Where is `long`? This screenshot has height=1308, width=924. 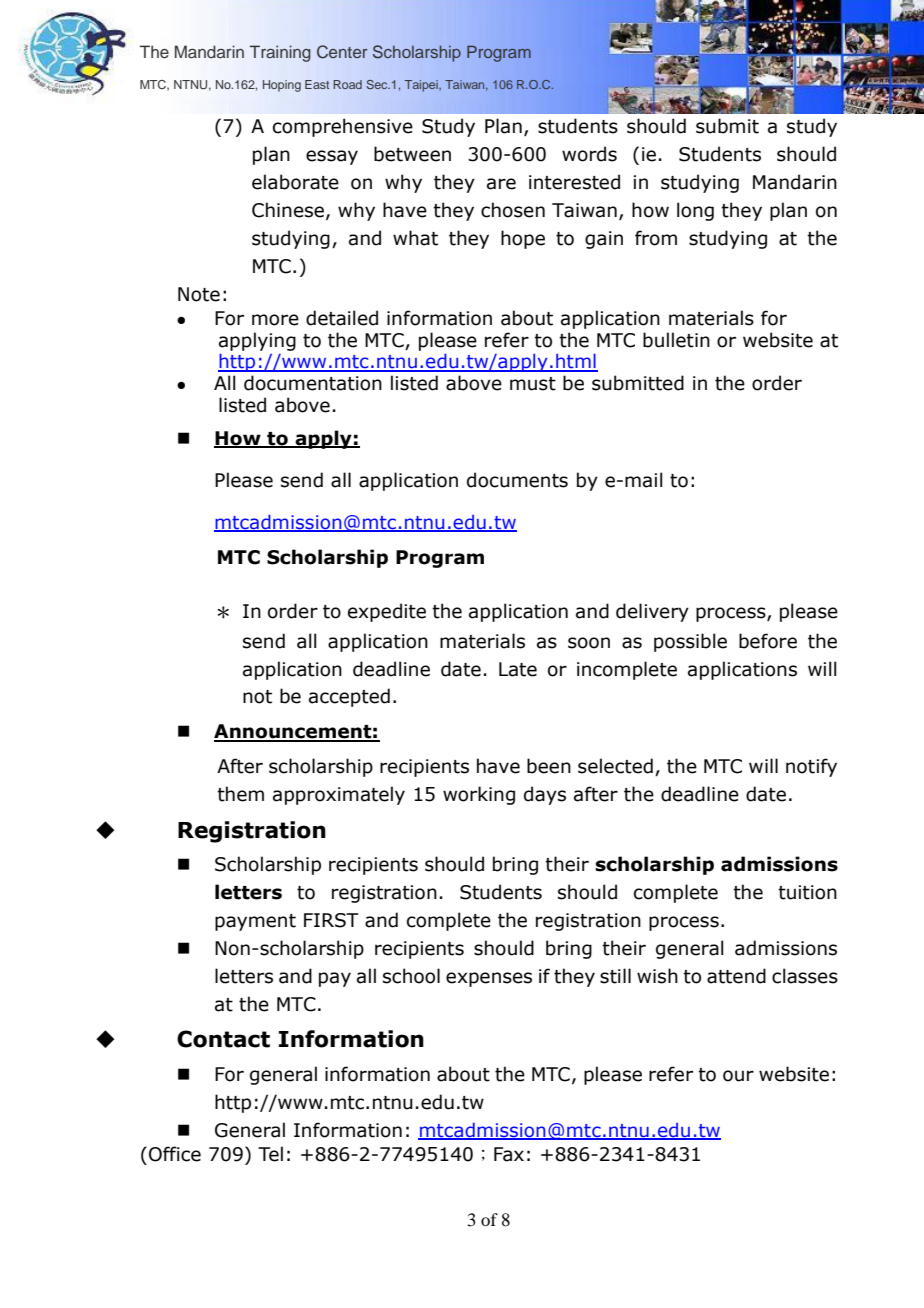
long is located at coordinates (695, 211).
